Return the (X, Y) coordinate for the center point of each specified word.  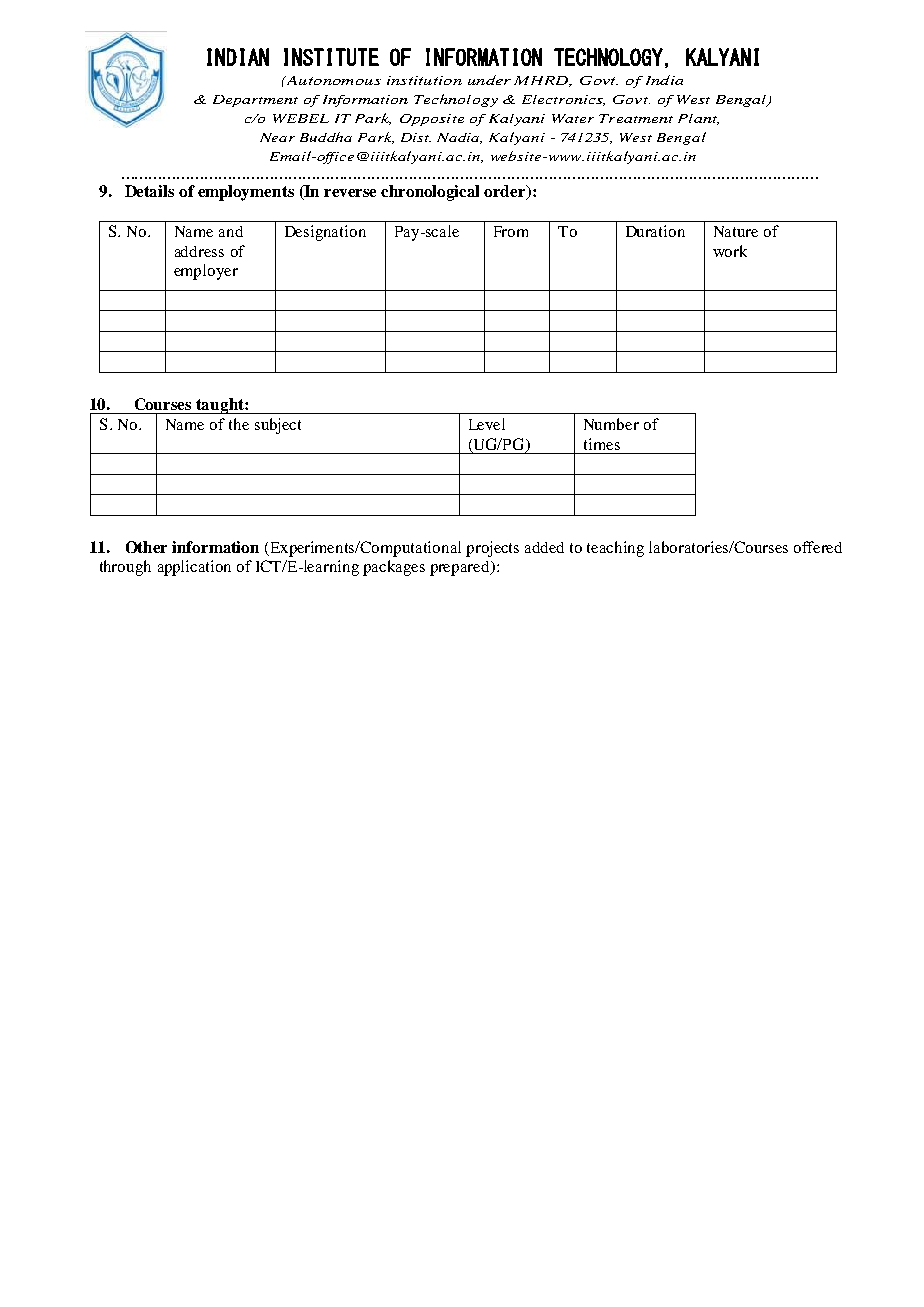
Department (255, 101)
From (511, 231)
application (194, 568)
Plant (698, 119)
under (489, 80)
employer (206, 272)
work (730, 251)
